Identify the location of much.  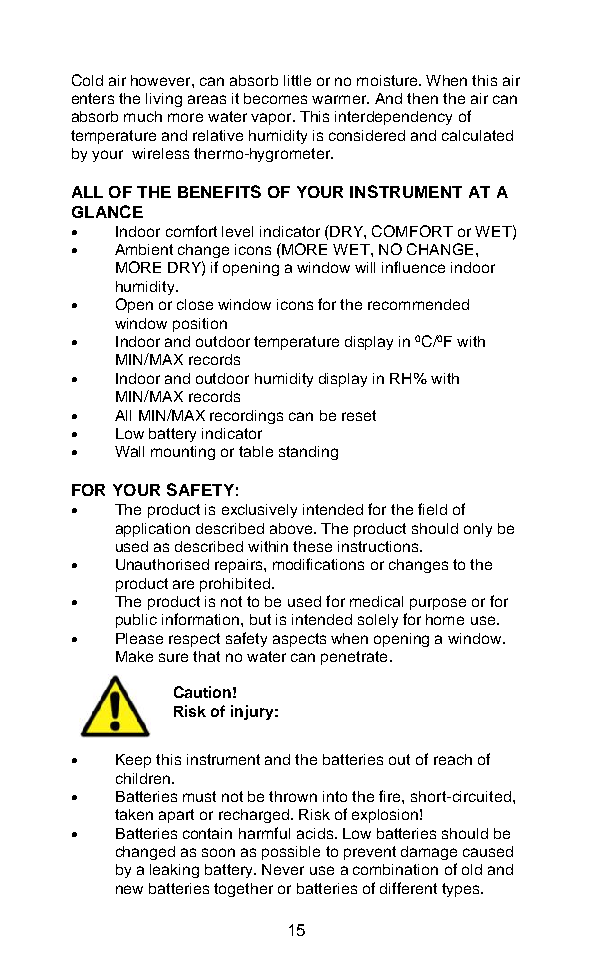
(143, 116).
